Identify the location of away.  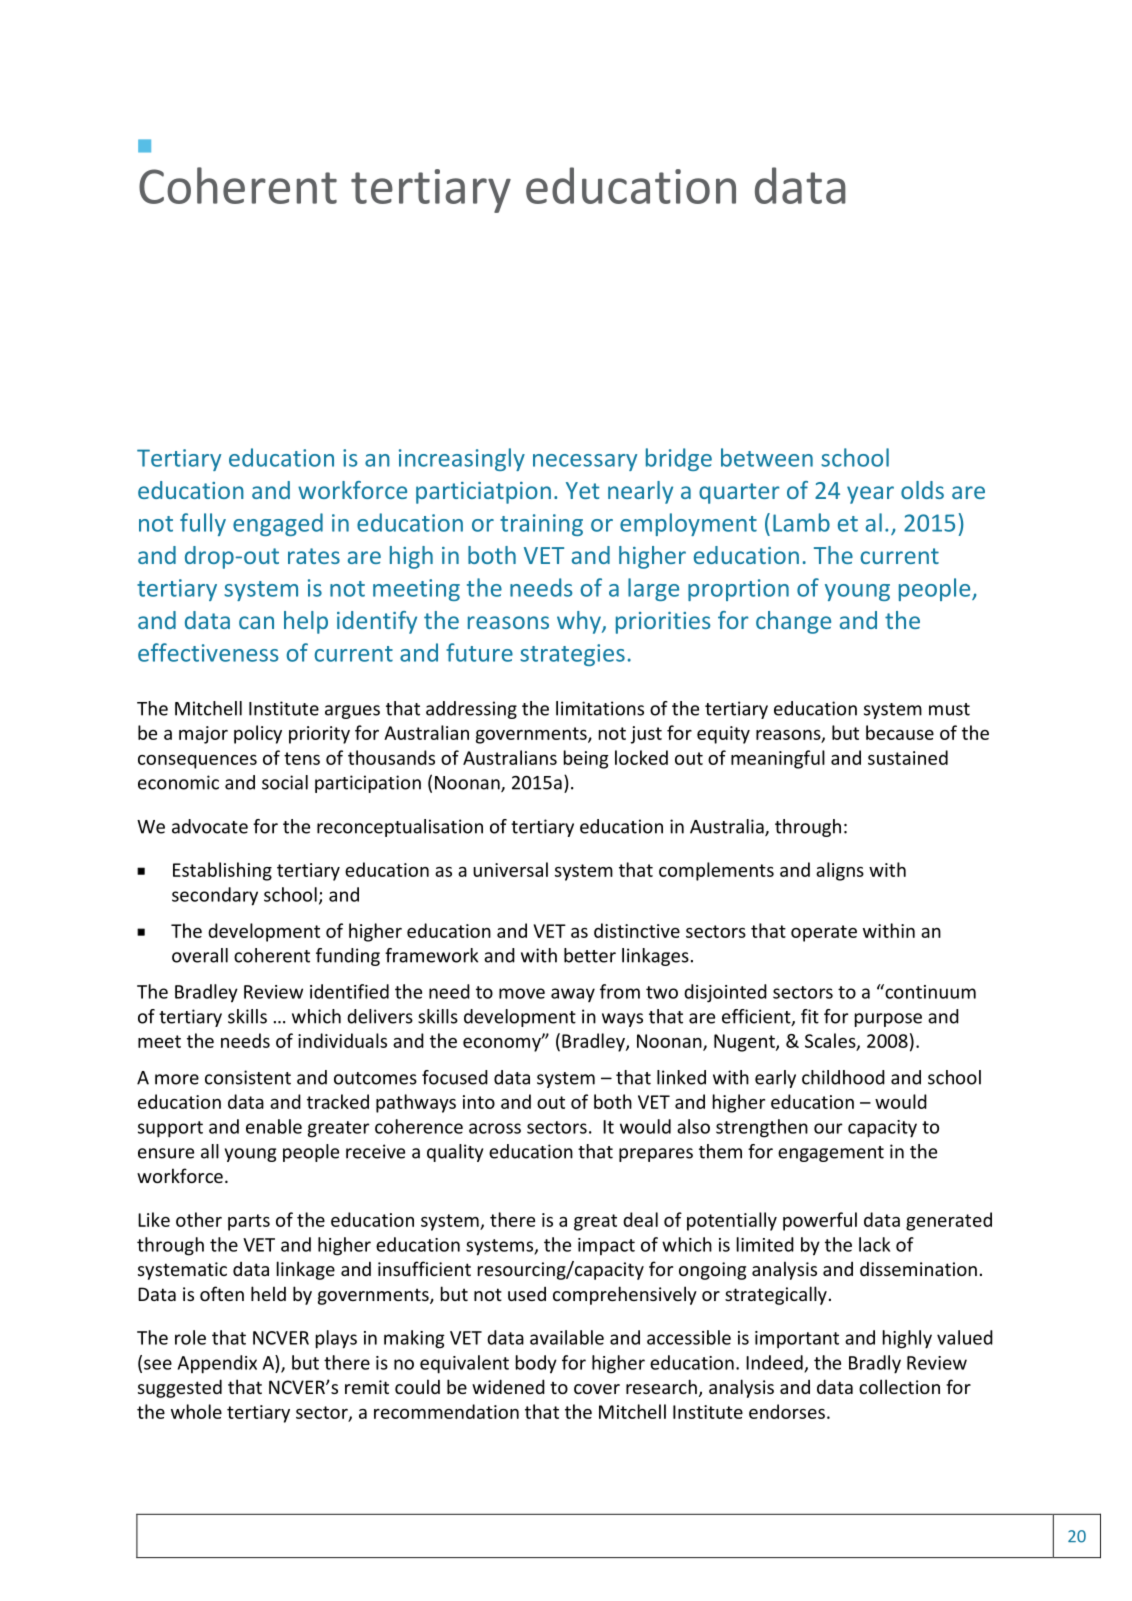
(573, 995).
